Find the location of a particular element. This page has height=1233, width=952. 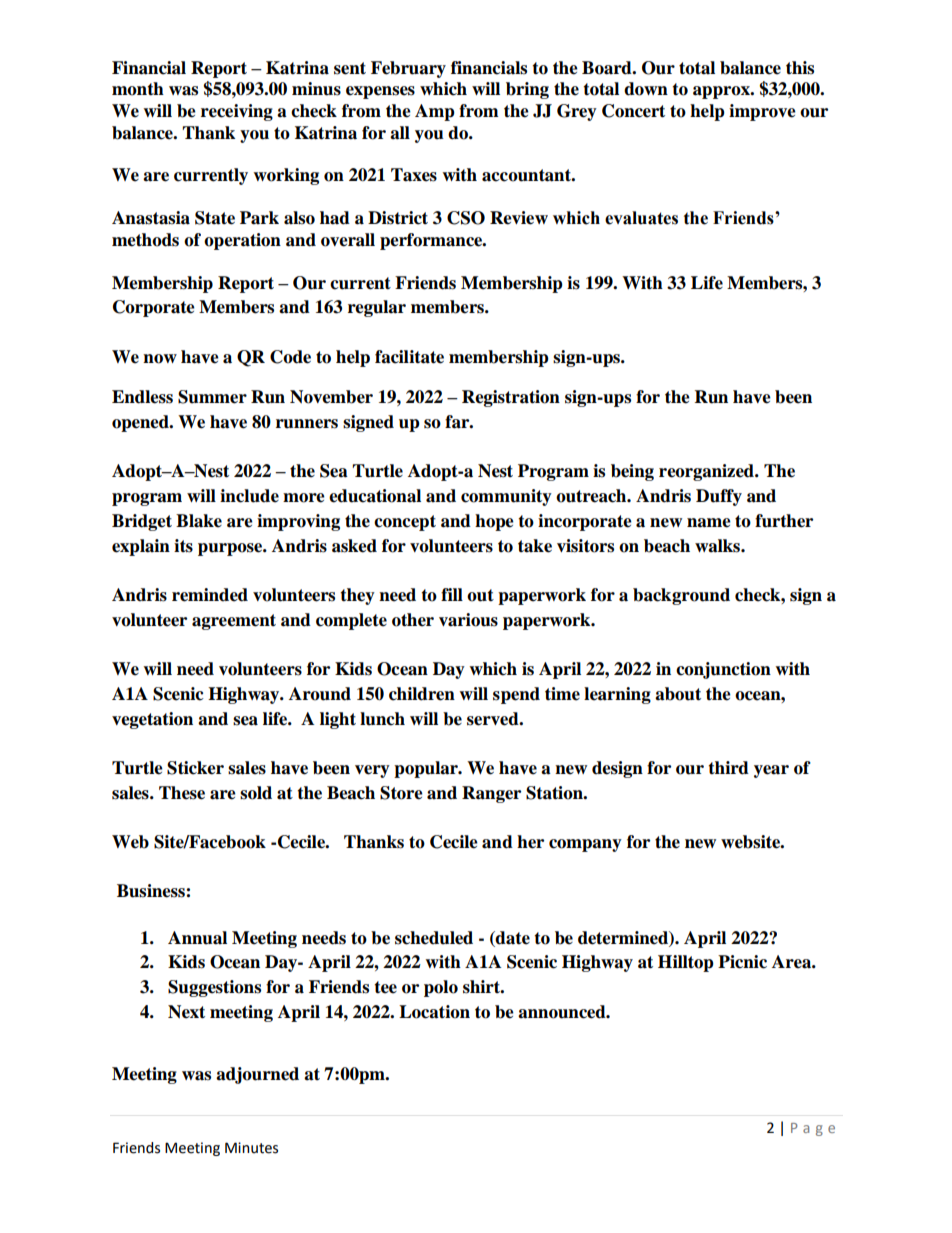

Minutes is located at coordinates (251, 1148).
